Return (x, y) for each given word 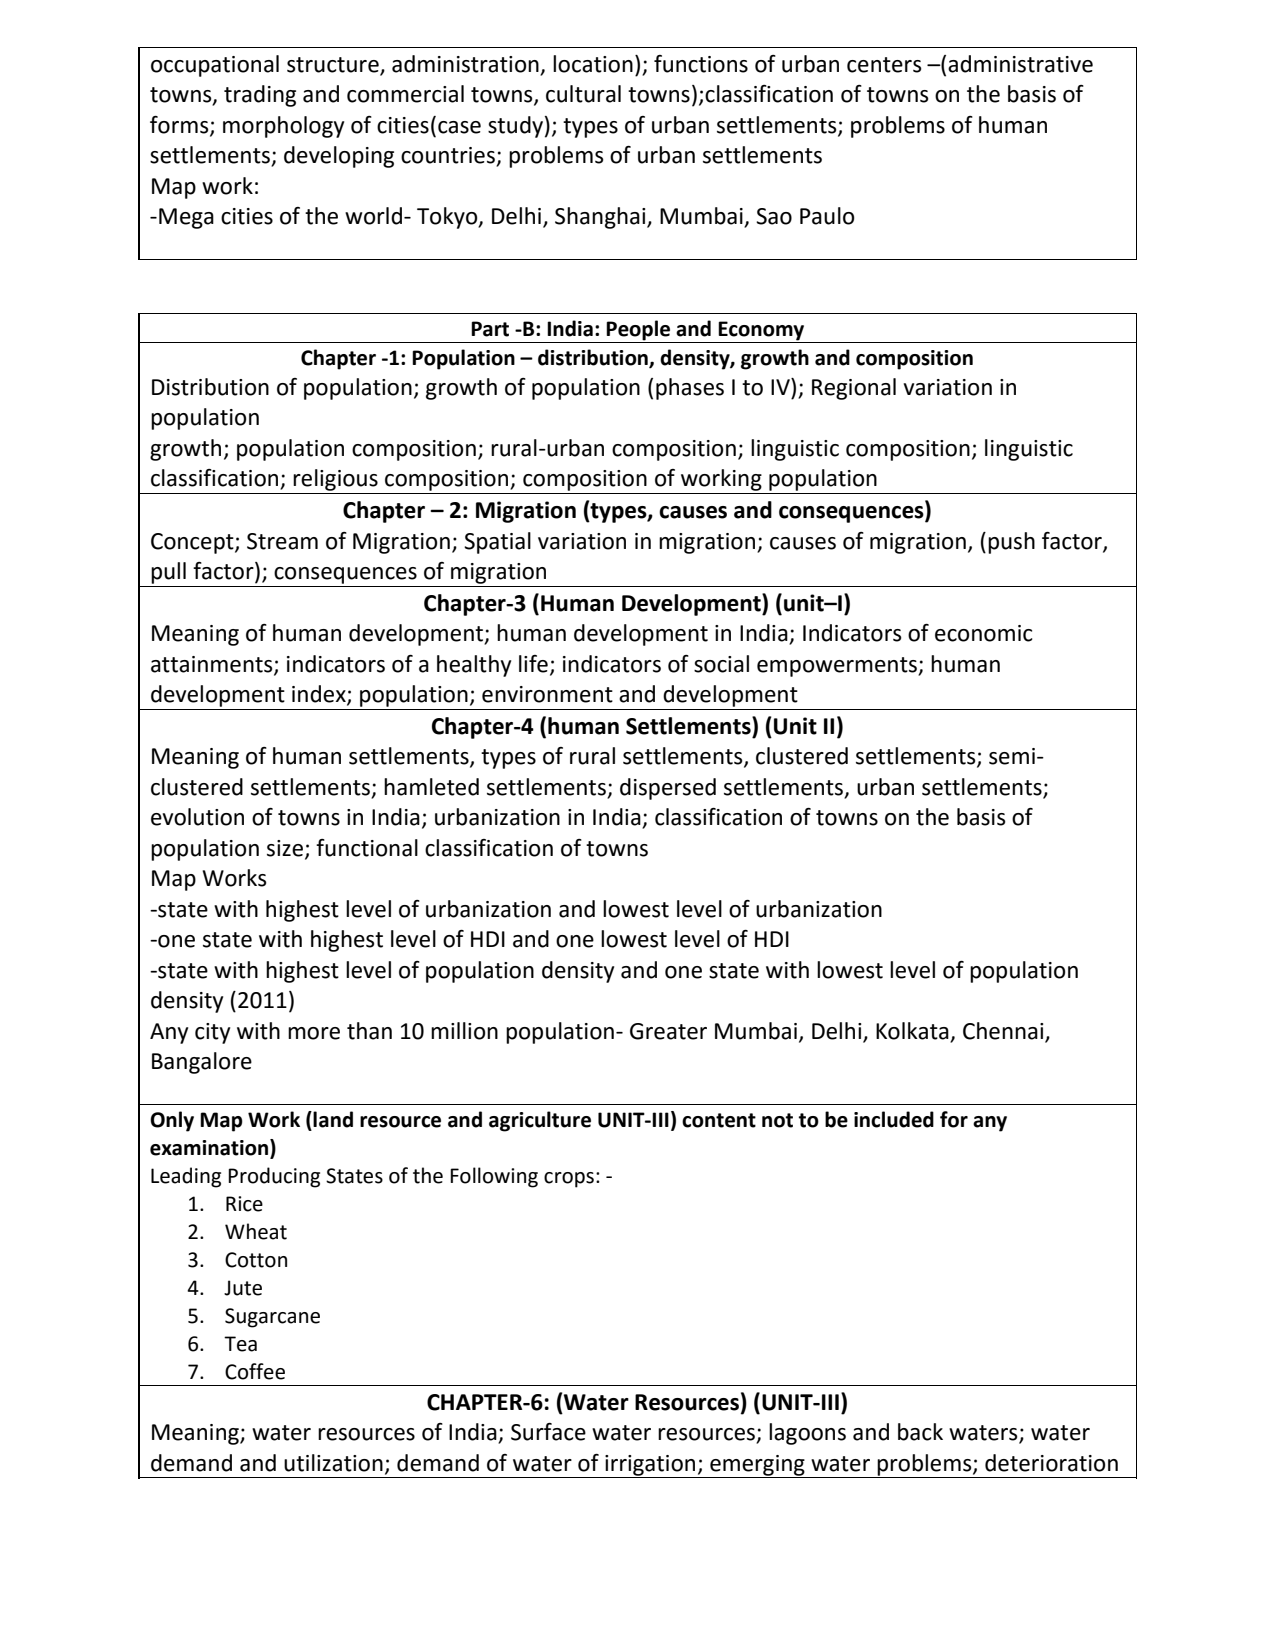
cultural (583, 94)
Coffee (255, 1371)
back (920, 1432)
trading (260, 96)
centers (884, 65)
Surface (548, 1432)
